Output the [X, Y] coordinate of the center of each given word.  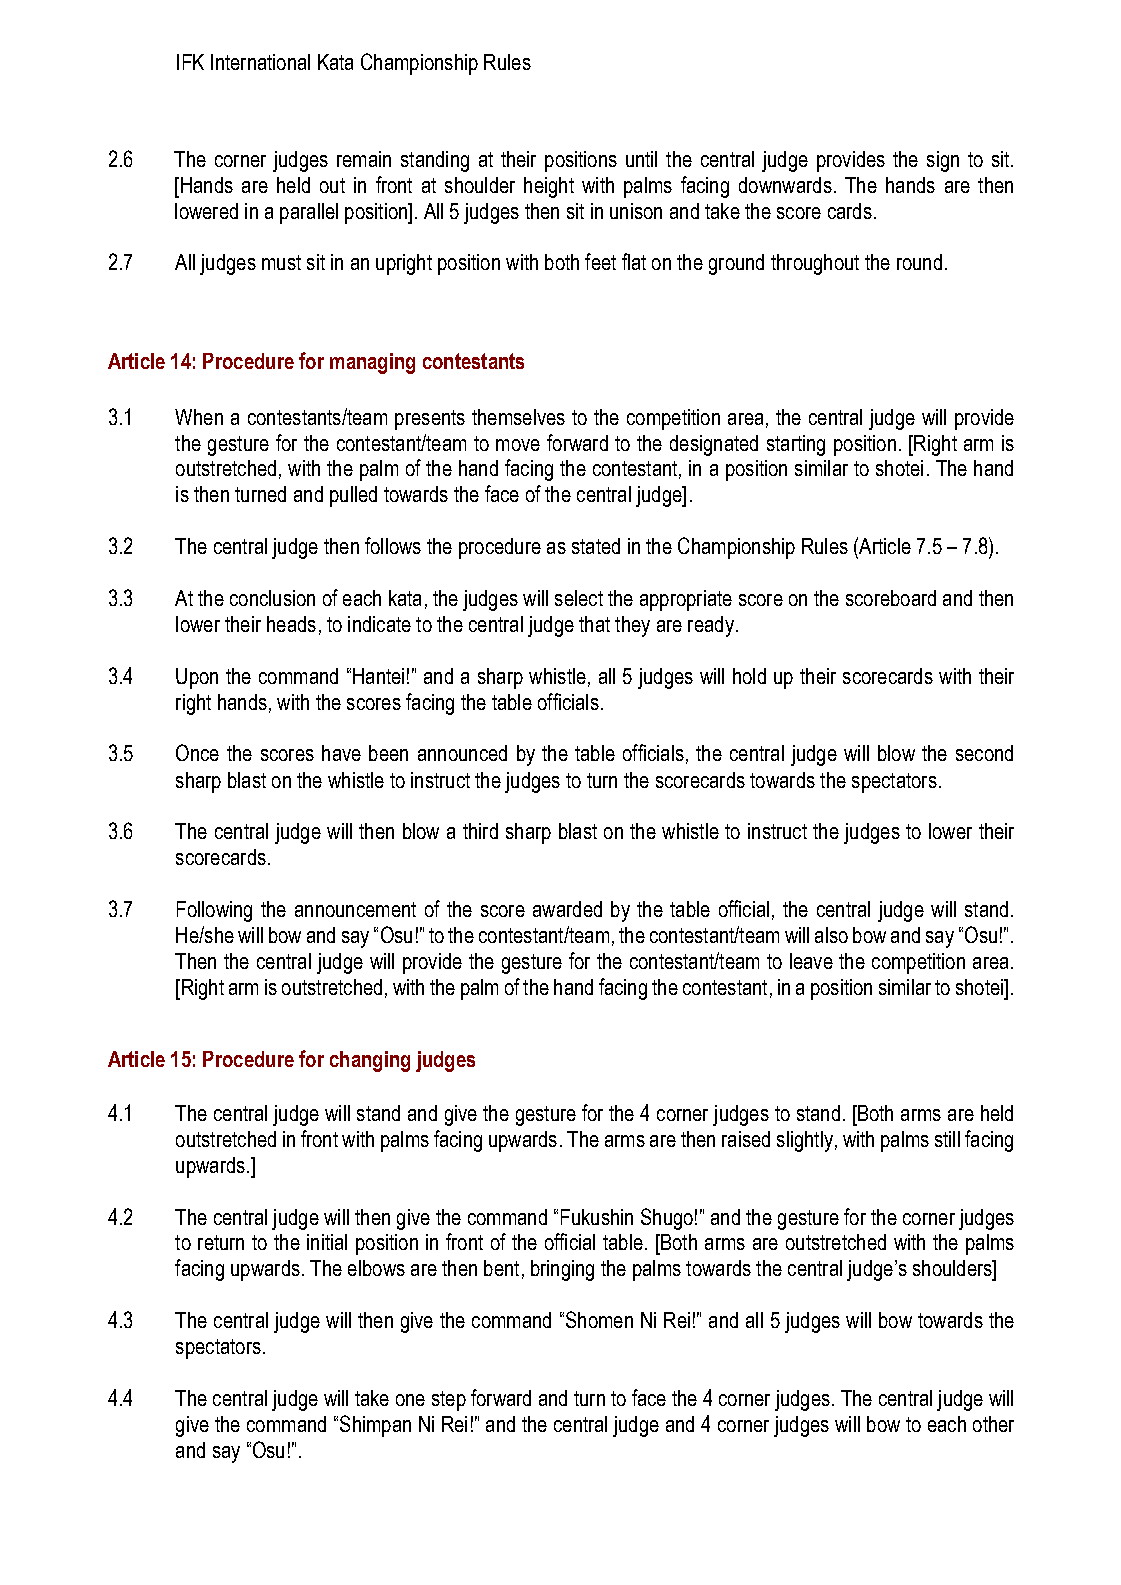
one [410, 1400]
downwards [785, 185]
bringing [562, 1270]
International [260, 62]
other [993, 1424]
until [641, 159]
